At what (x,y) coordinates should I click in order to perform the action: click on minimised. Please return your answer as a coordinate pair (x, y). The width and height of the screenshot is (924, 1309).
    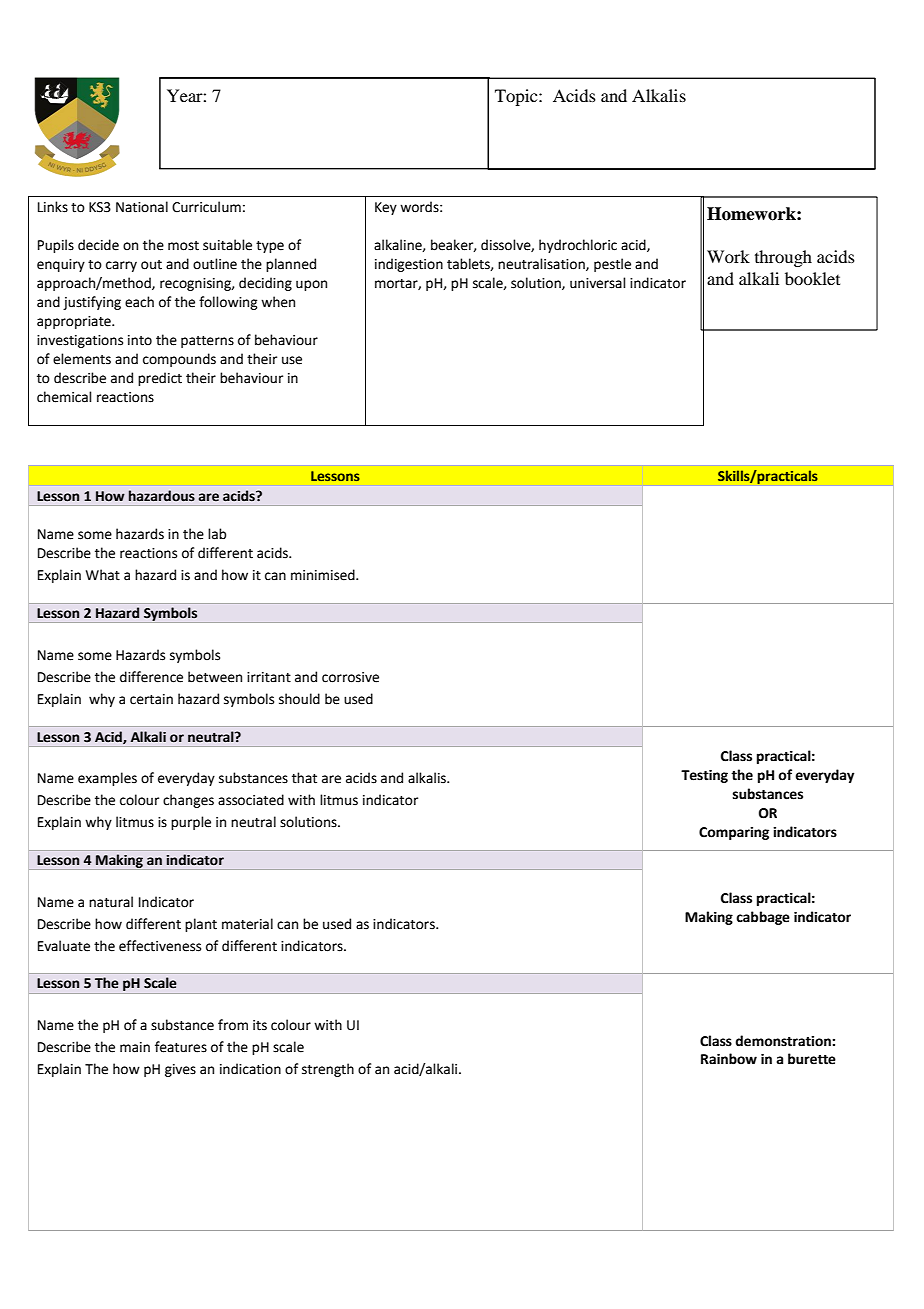
    Looking at the image, I should click on (324, 575).
